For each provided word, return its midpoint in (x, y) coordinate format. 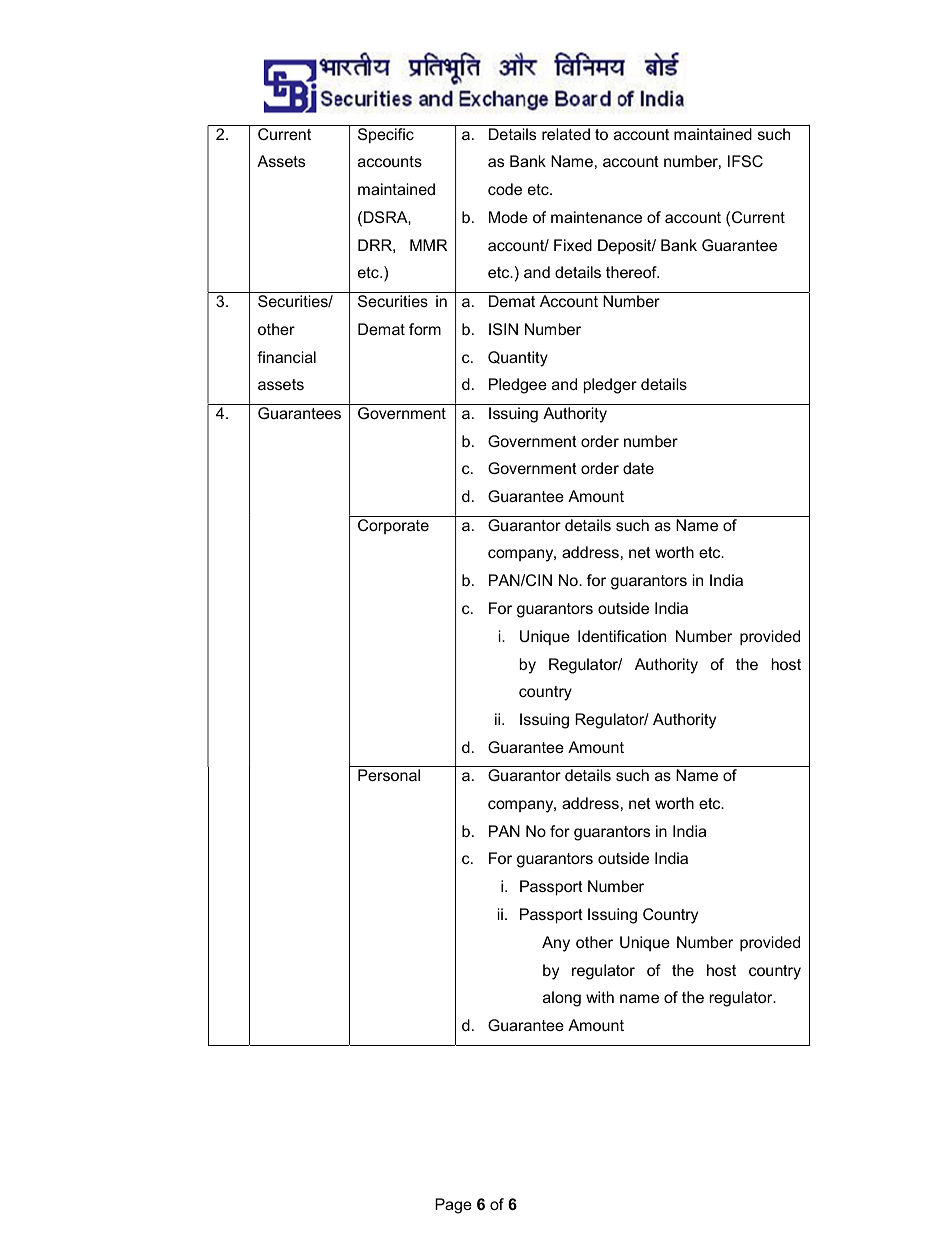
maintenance (596, 217)
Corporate (393, 526)
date (638, 468)
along (562, 999)
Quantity (518, 359)
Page (453, 1206)
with (600, 997)
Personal (389, 775)
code (505, 189)
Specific (386, 136)
